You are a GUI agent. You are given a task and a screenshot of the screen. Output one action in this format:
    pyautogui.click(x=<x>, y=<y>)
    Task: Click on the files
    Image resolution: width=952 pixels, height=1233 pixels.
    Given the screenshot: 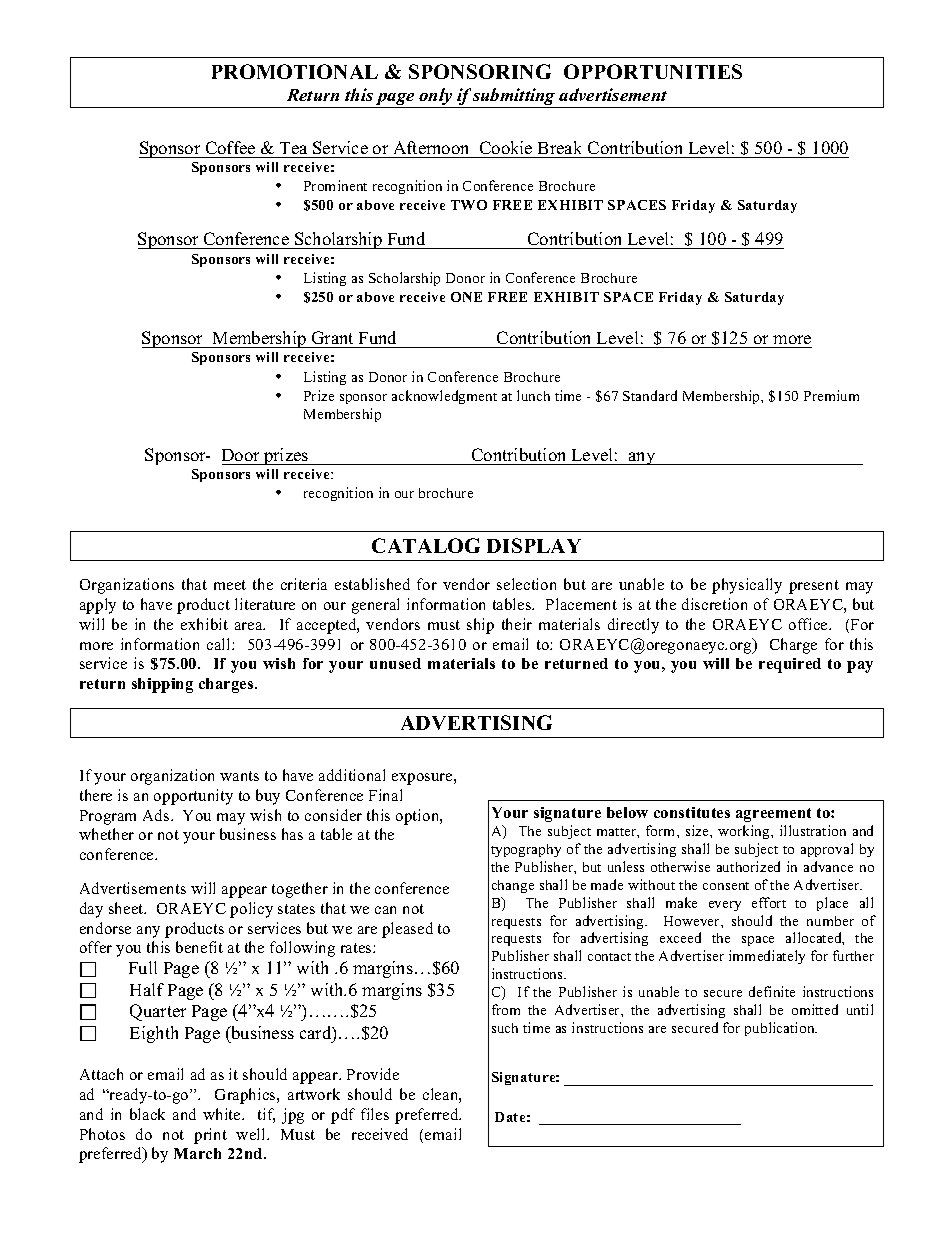 What is the action you would take?
    pyautogui.click(x=375, y=1114)
